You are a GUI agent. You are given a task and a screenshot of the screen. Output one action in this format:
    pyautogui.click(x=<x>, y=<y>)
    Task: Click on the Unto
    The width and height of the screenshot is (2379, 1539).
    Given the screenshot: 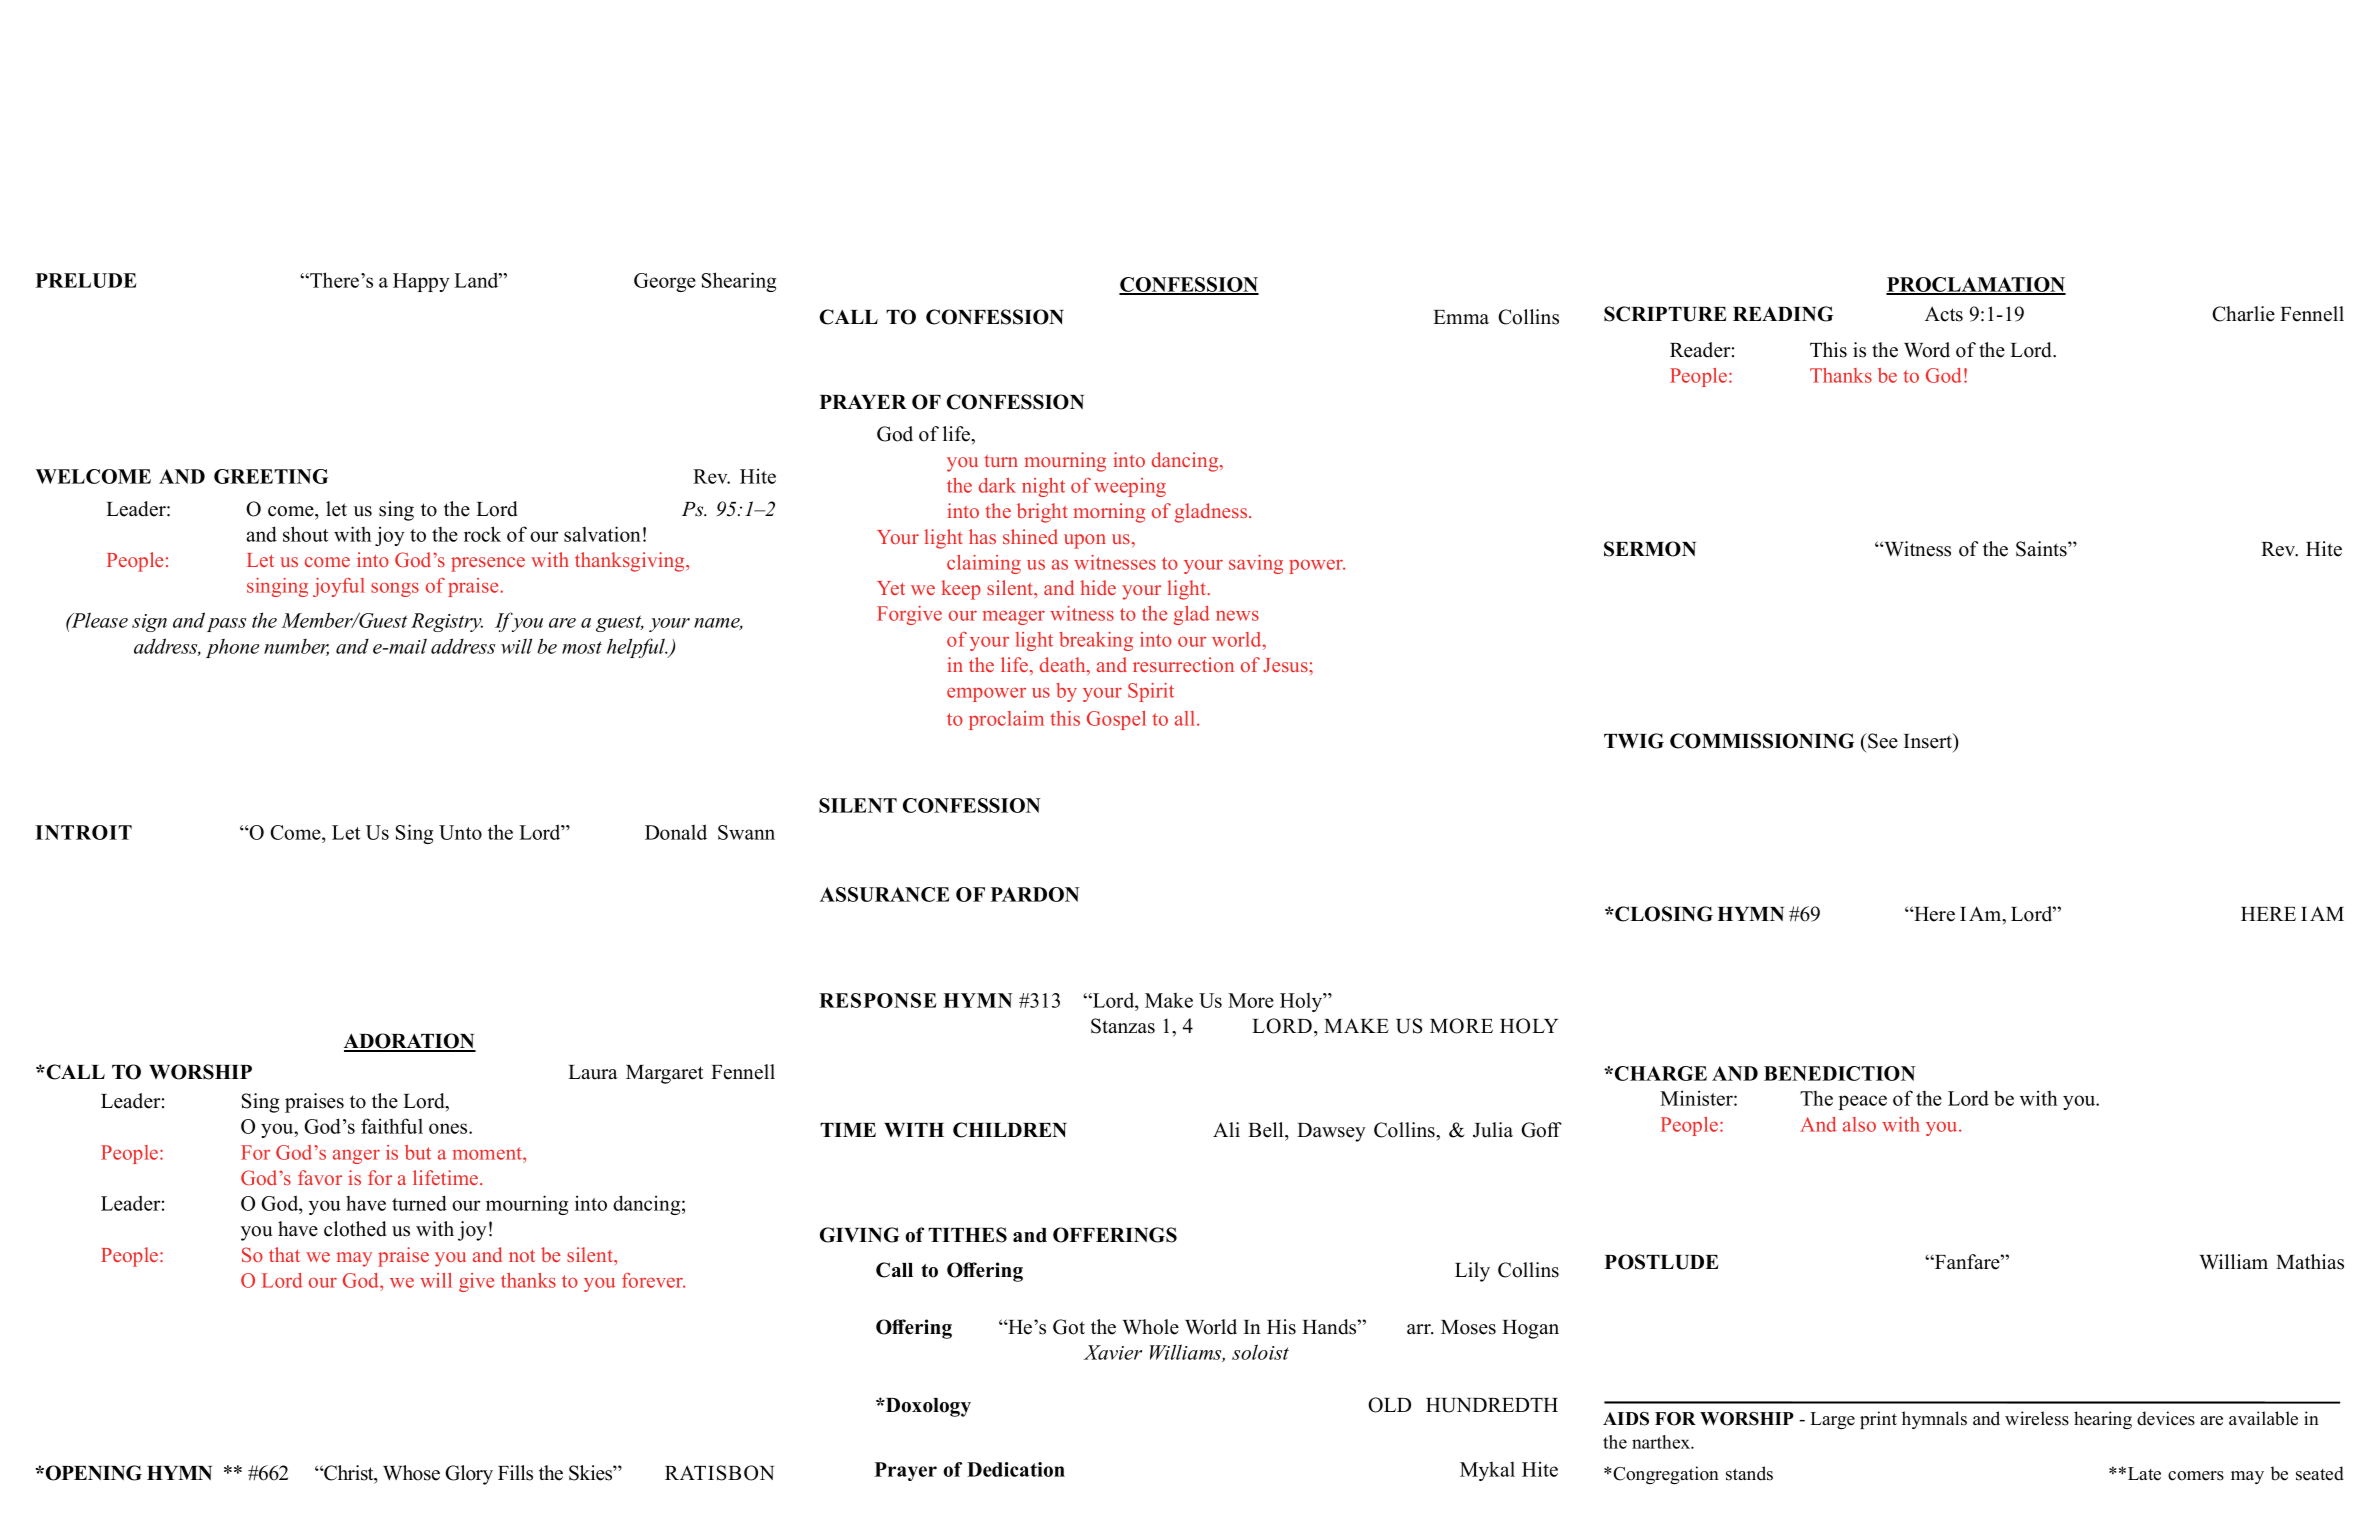 What is the action you would take?
    pyautogui.click(x=460, y=832)
